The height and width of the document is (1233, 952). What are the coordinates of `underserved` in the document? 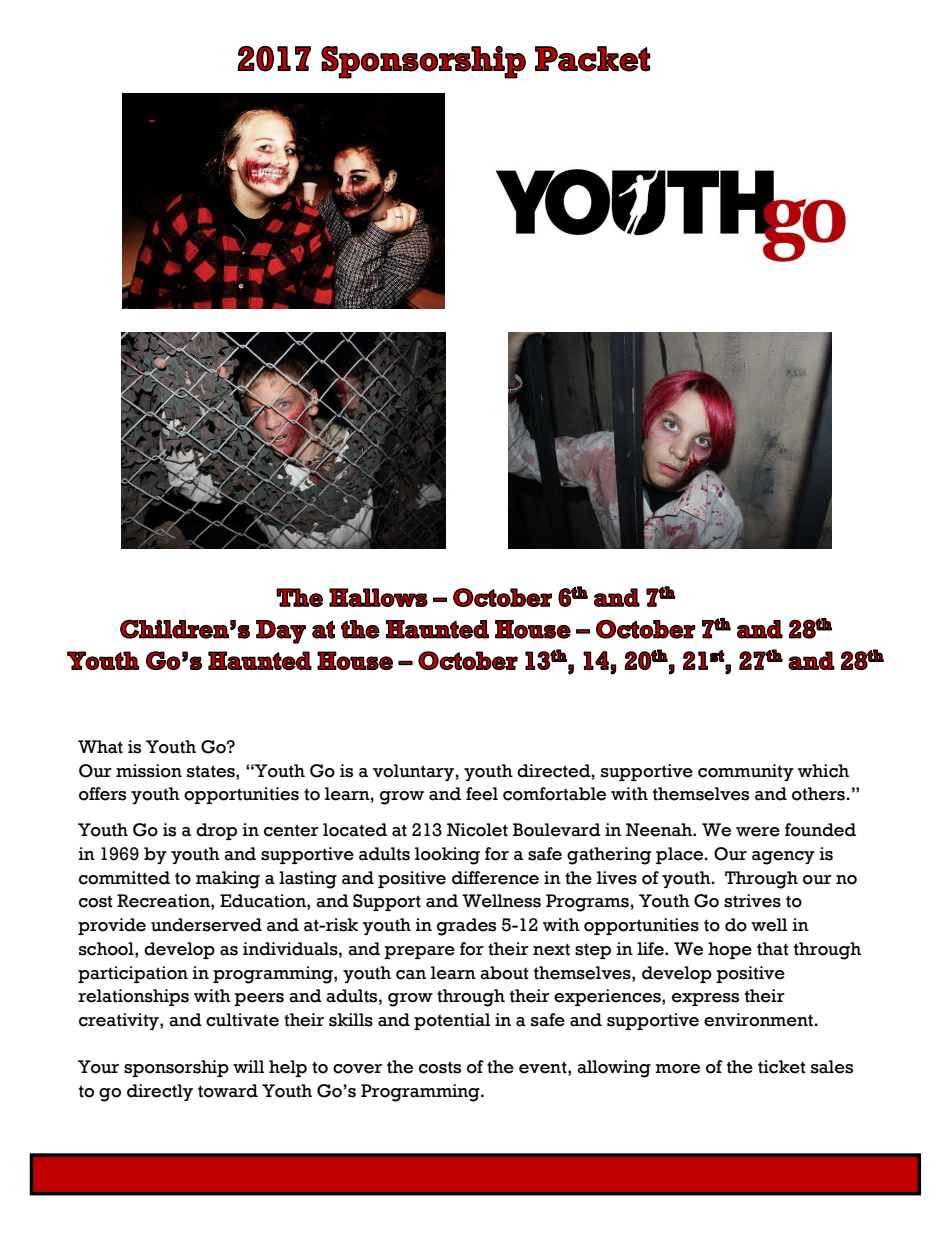 It's located at (206, 925).
